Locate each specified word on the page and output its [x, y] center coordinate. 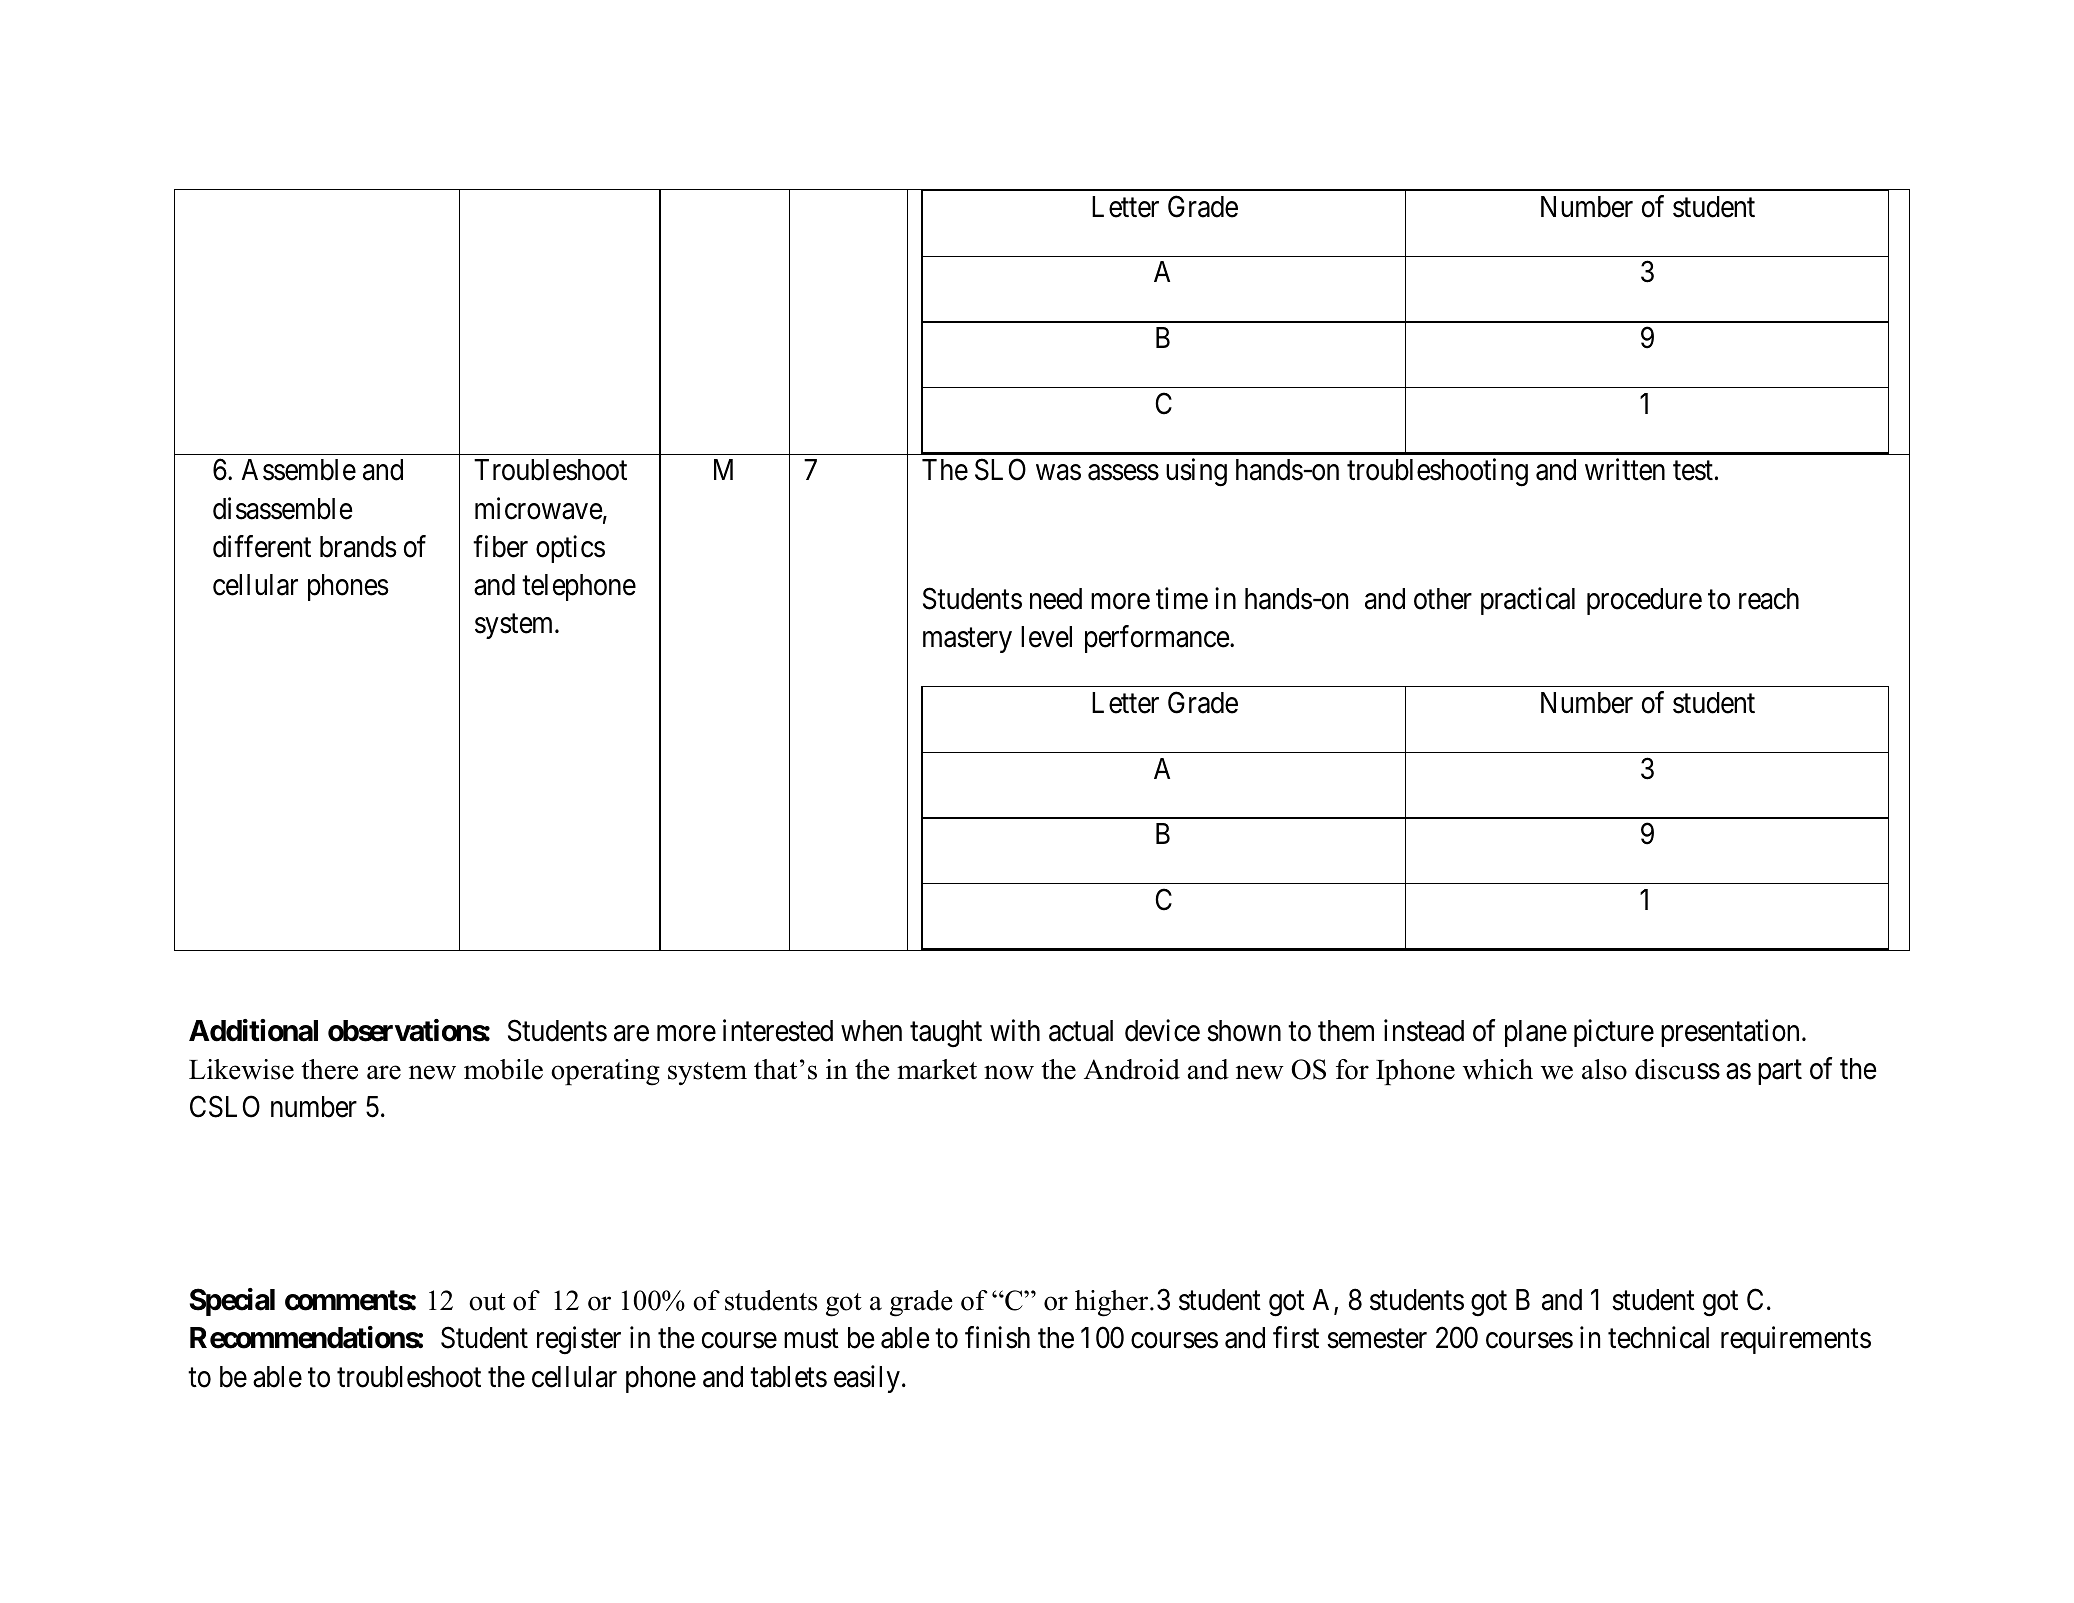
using [1196, 473]
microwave [539, 508]
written [1625, 470]
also [1604, 1069]
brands [358, 547]
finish [997, 1337]
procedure [1644, 601]
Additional [253, 1030]
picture [1614, 1033]
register [579, 1340]
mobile [503, 1069]
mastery [967, 641]
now [1009, 1072]
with [1015, 1030]
